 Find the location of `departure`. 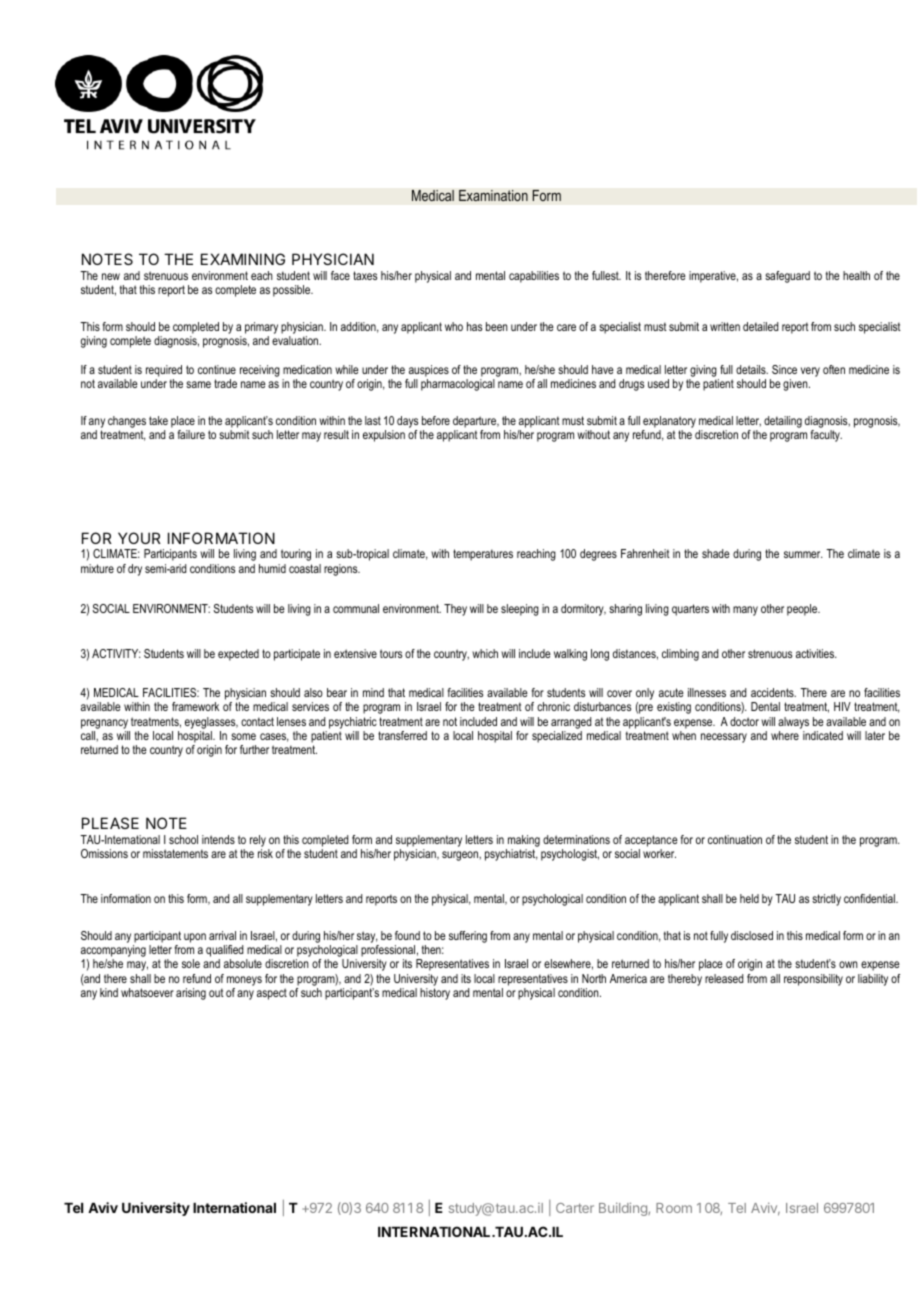

departure is located at coordinates (476, 423).
